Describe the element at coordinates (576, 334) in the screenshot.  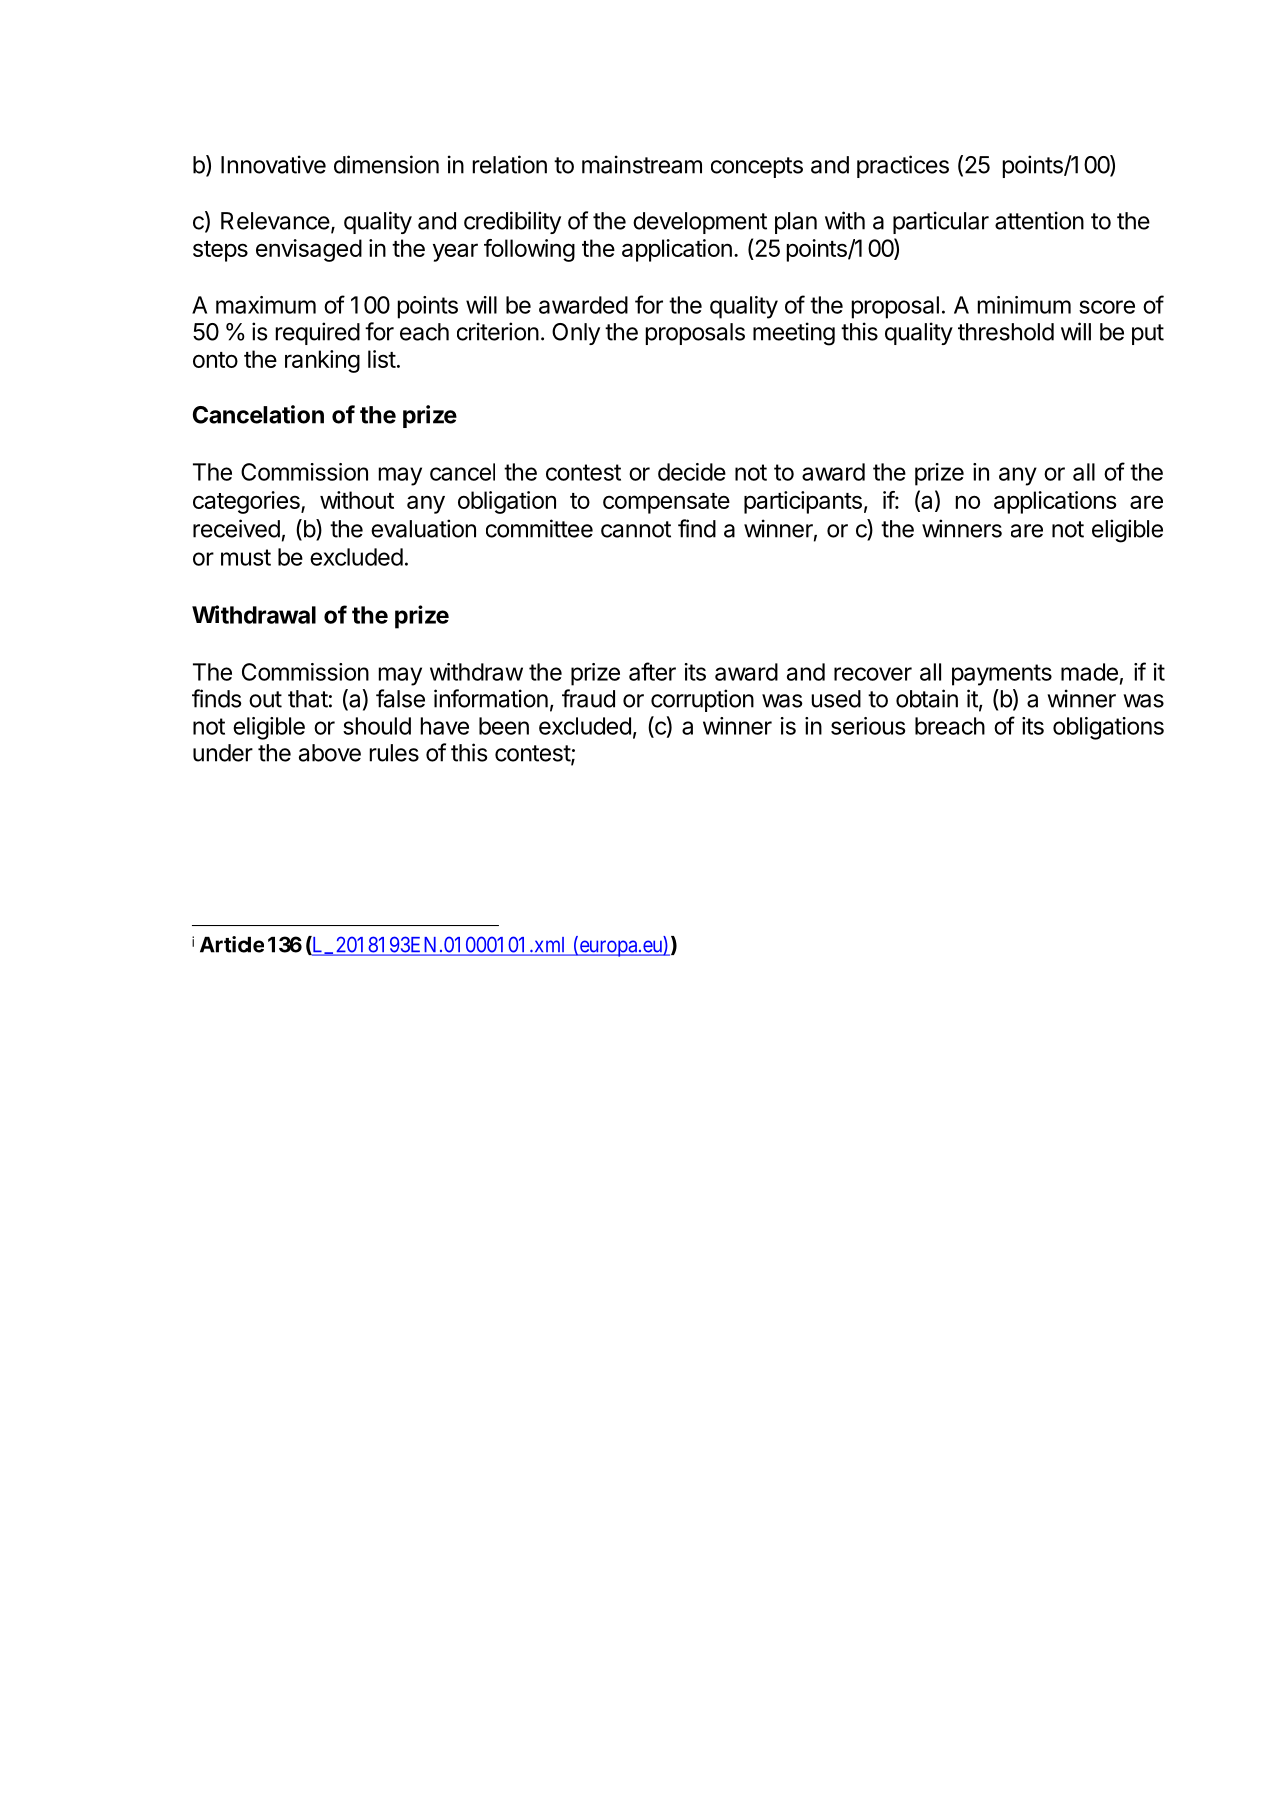
I see `Only` at that location.
